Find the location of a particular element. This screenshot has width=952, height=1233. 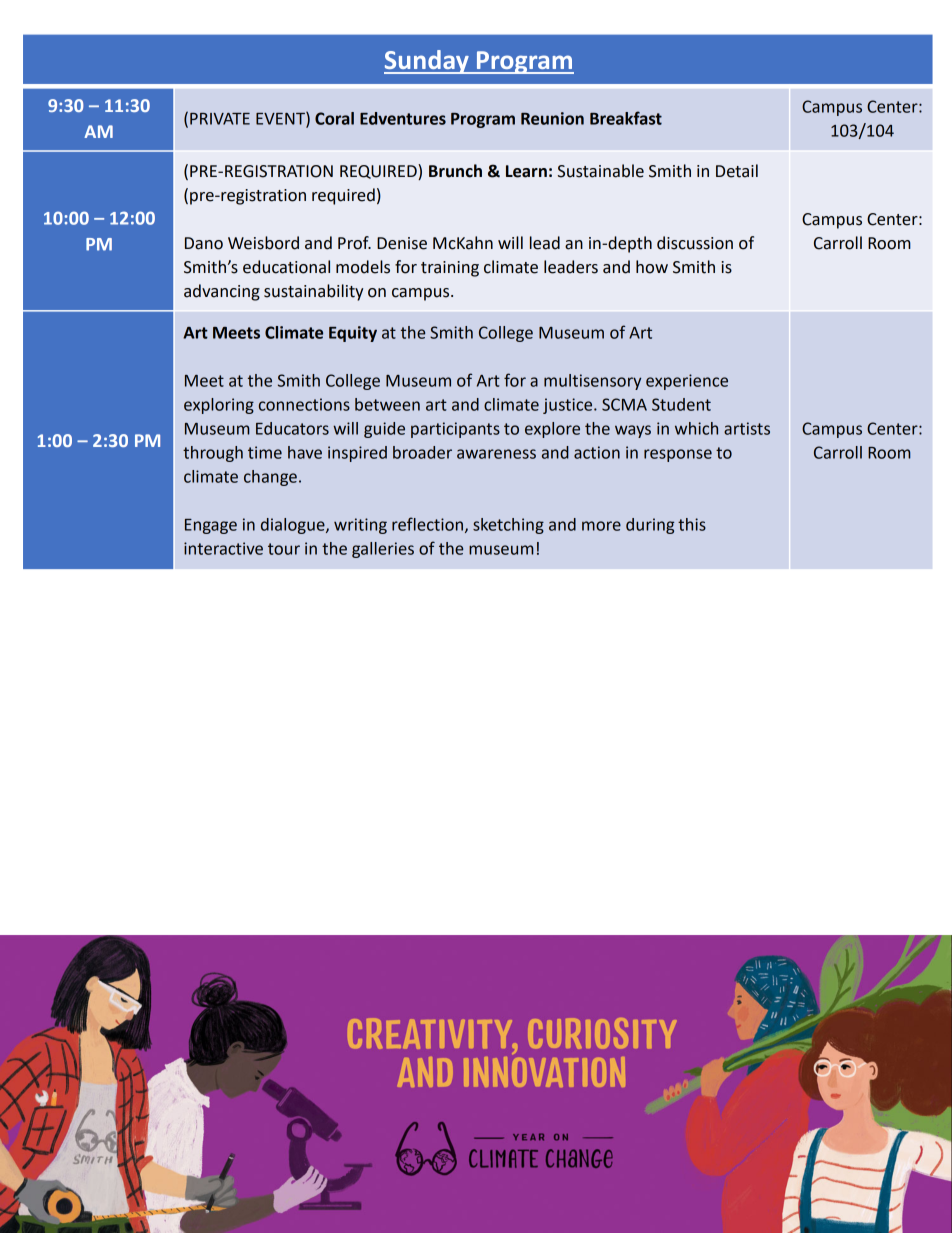

Sunday is located at coordinates (427, 62).
